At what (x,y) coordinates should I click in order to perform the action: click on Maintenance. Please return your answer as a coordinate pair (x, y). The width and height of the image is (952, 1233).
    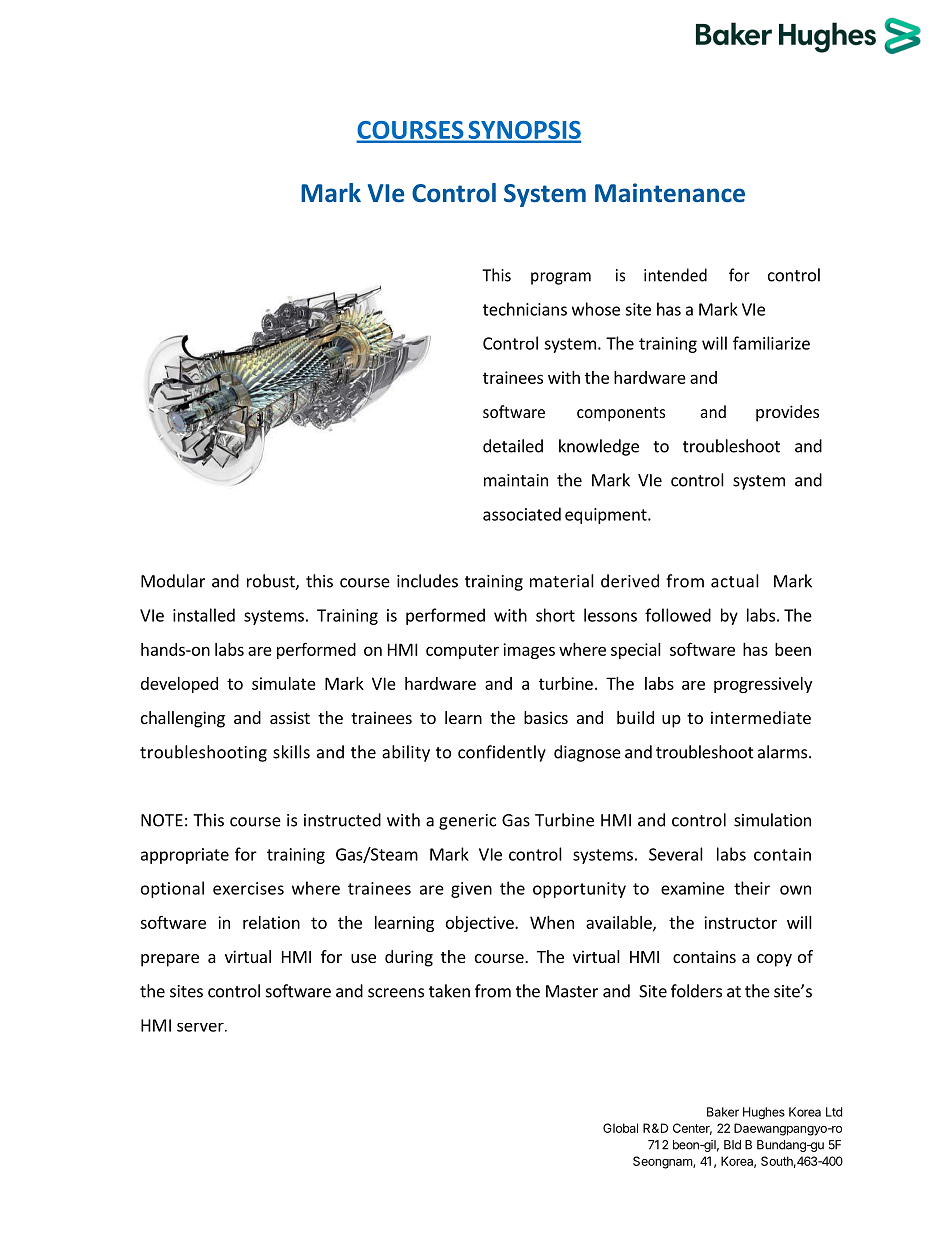
    Looking at the image, I should click on (670, 193).
